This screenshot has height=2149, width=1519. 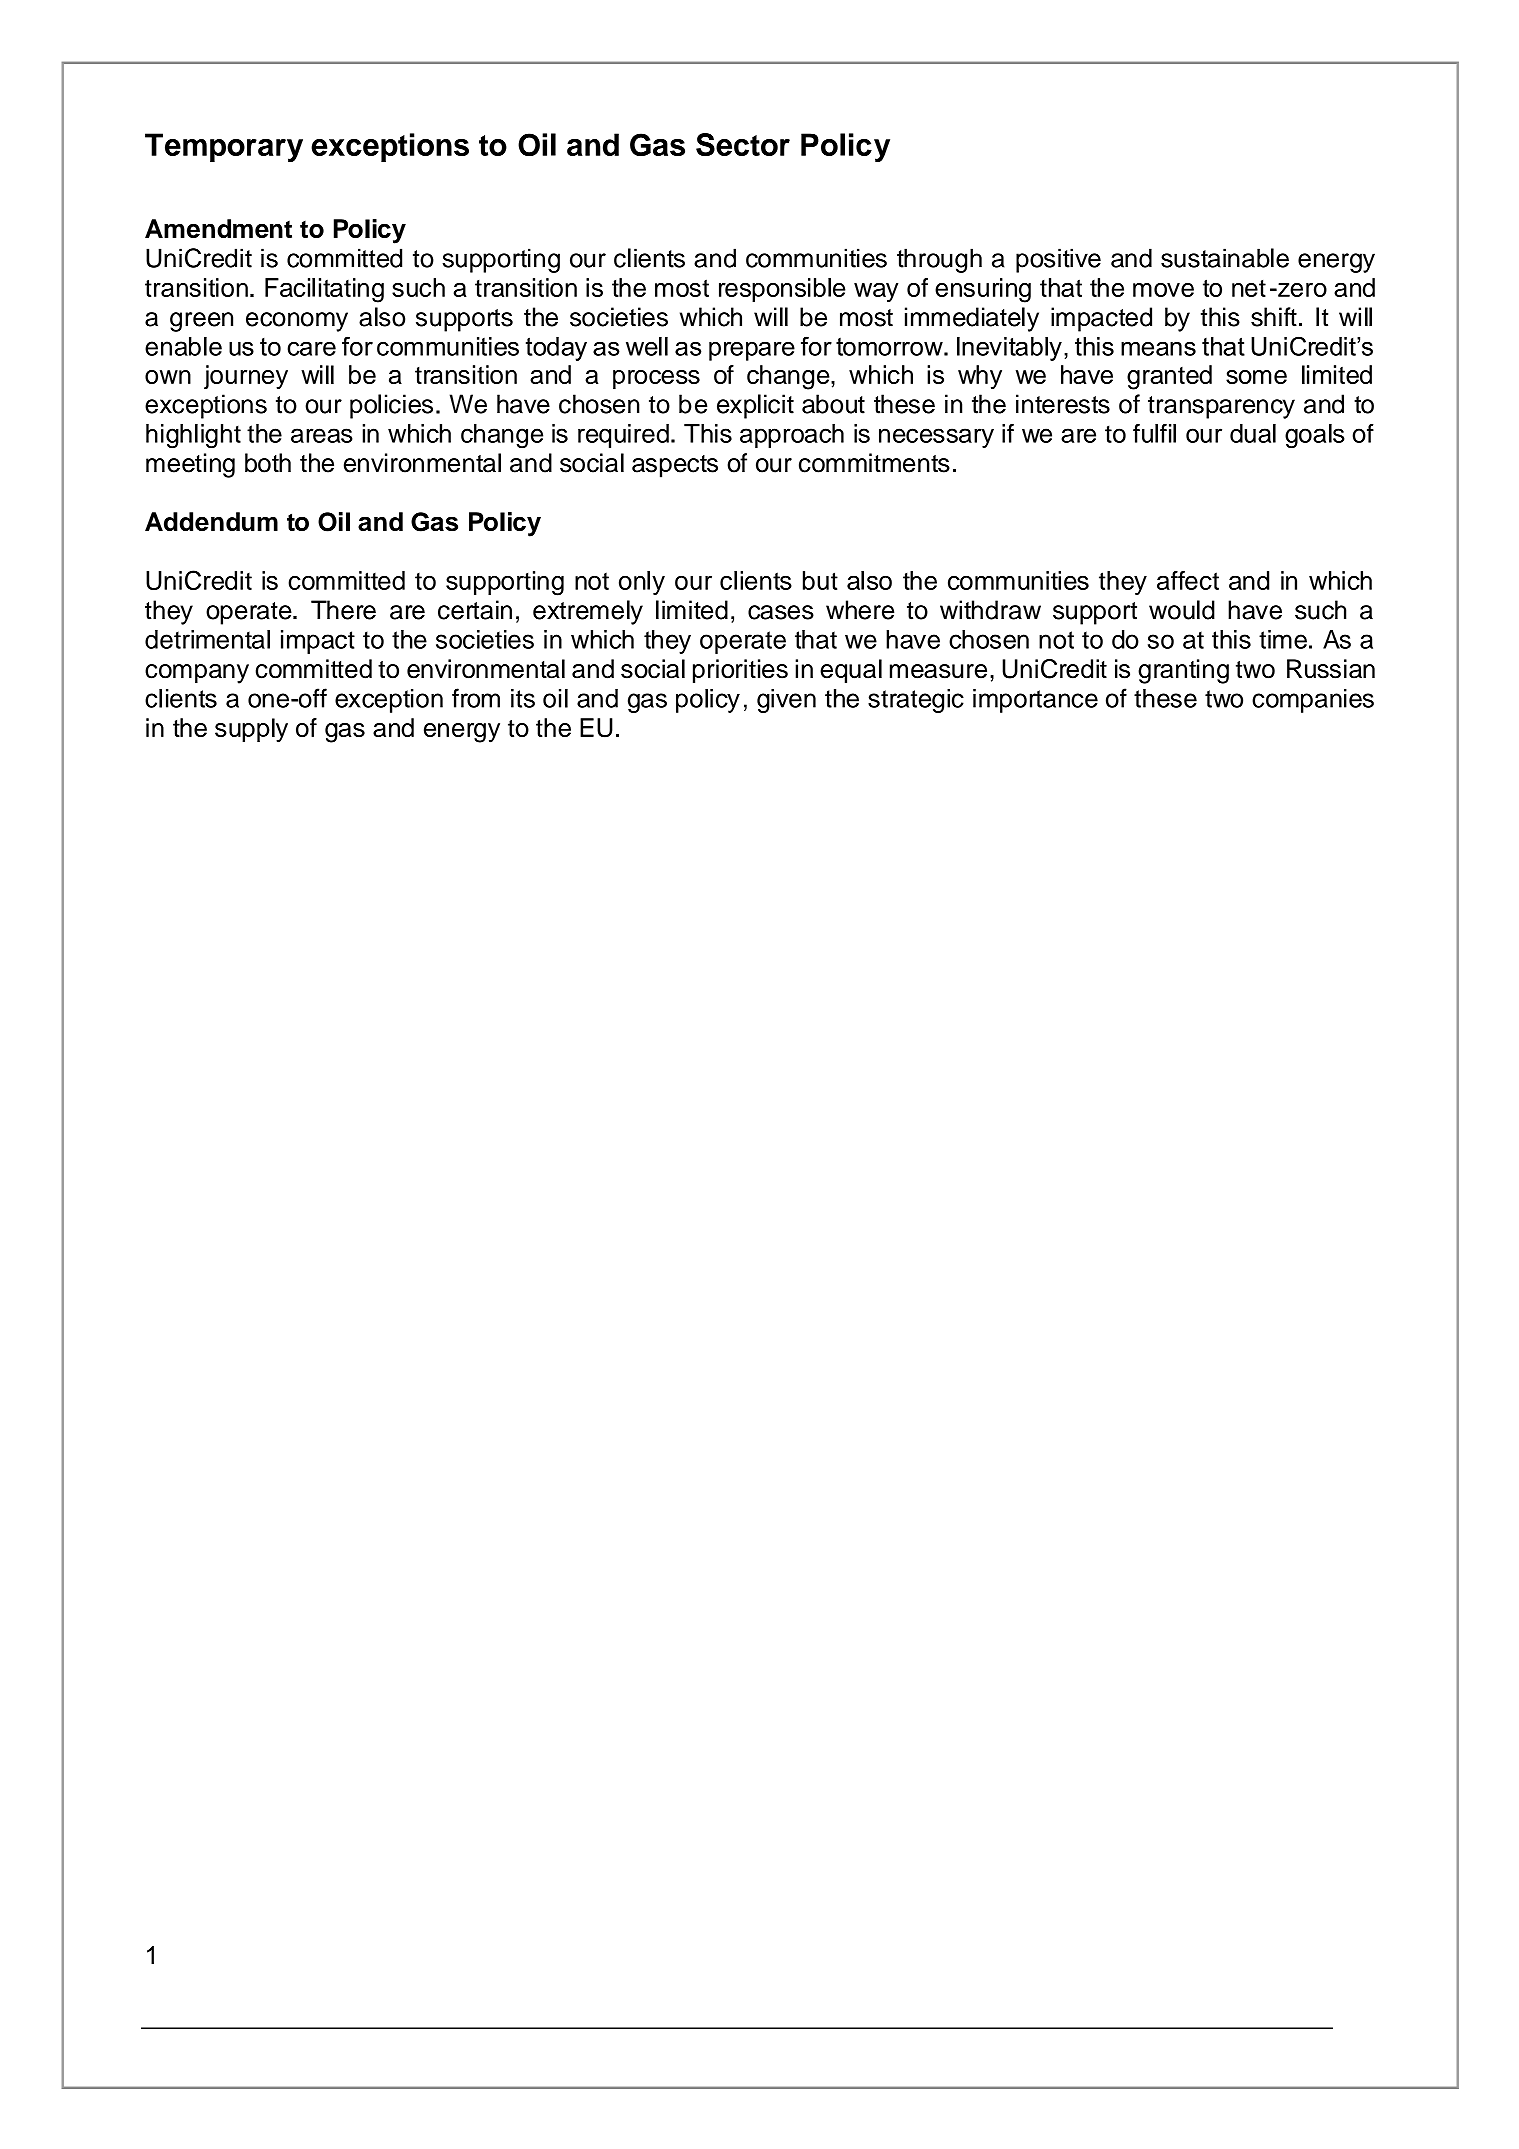 I want to click on granted, so click(x=1169, y=377).
